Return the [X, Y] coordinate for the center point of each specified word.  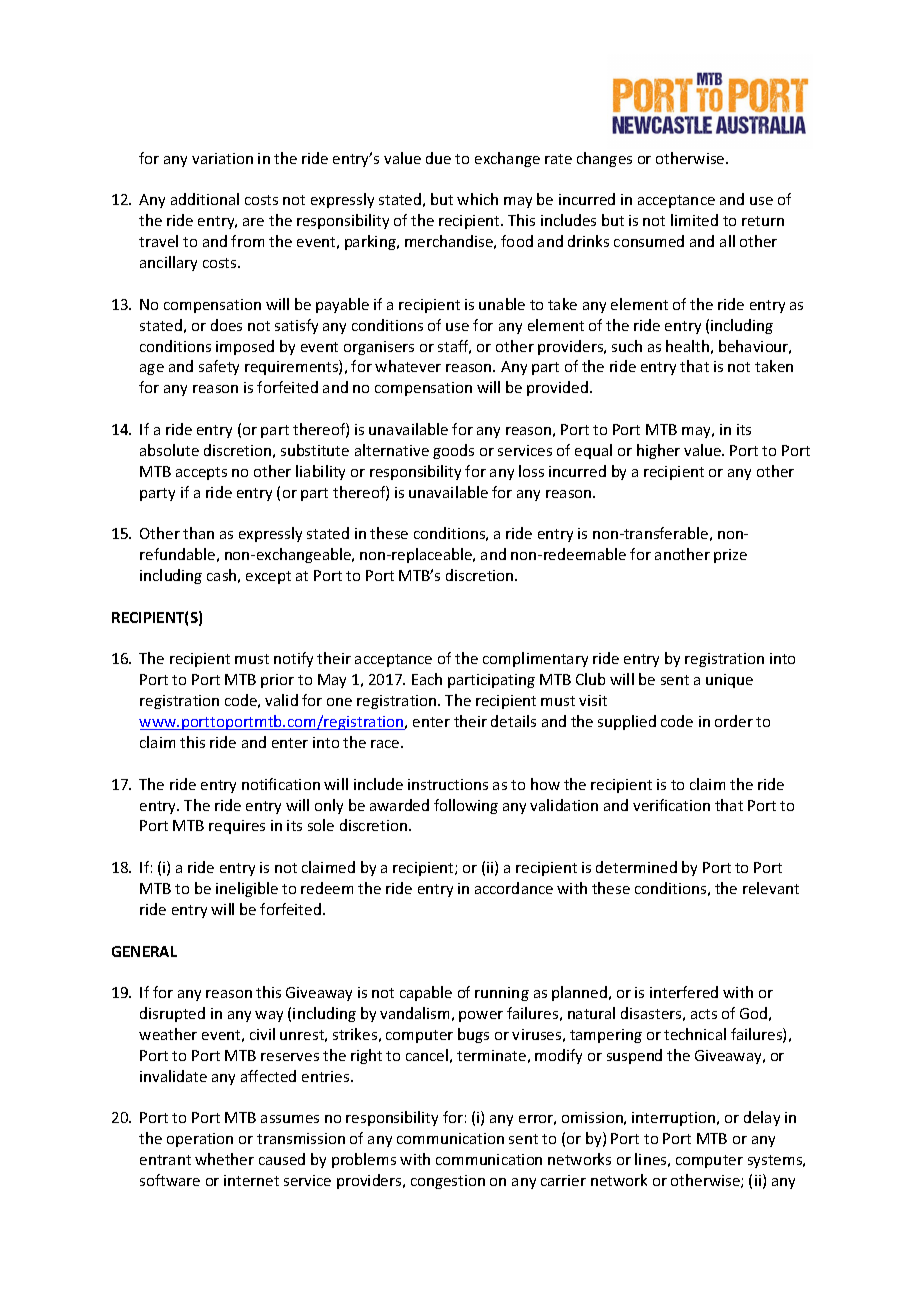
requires [237, 827]
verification [671, 805]
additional [205, 199]
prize [730, 556]
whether [224, 1159]
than [198, 533]
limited [694, 220]
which [477, 199]
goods [453, 451]
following [466, 806]
